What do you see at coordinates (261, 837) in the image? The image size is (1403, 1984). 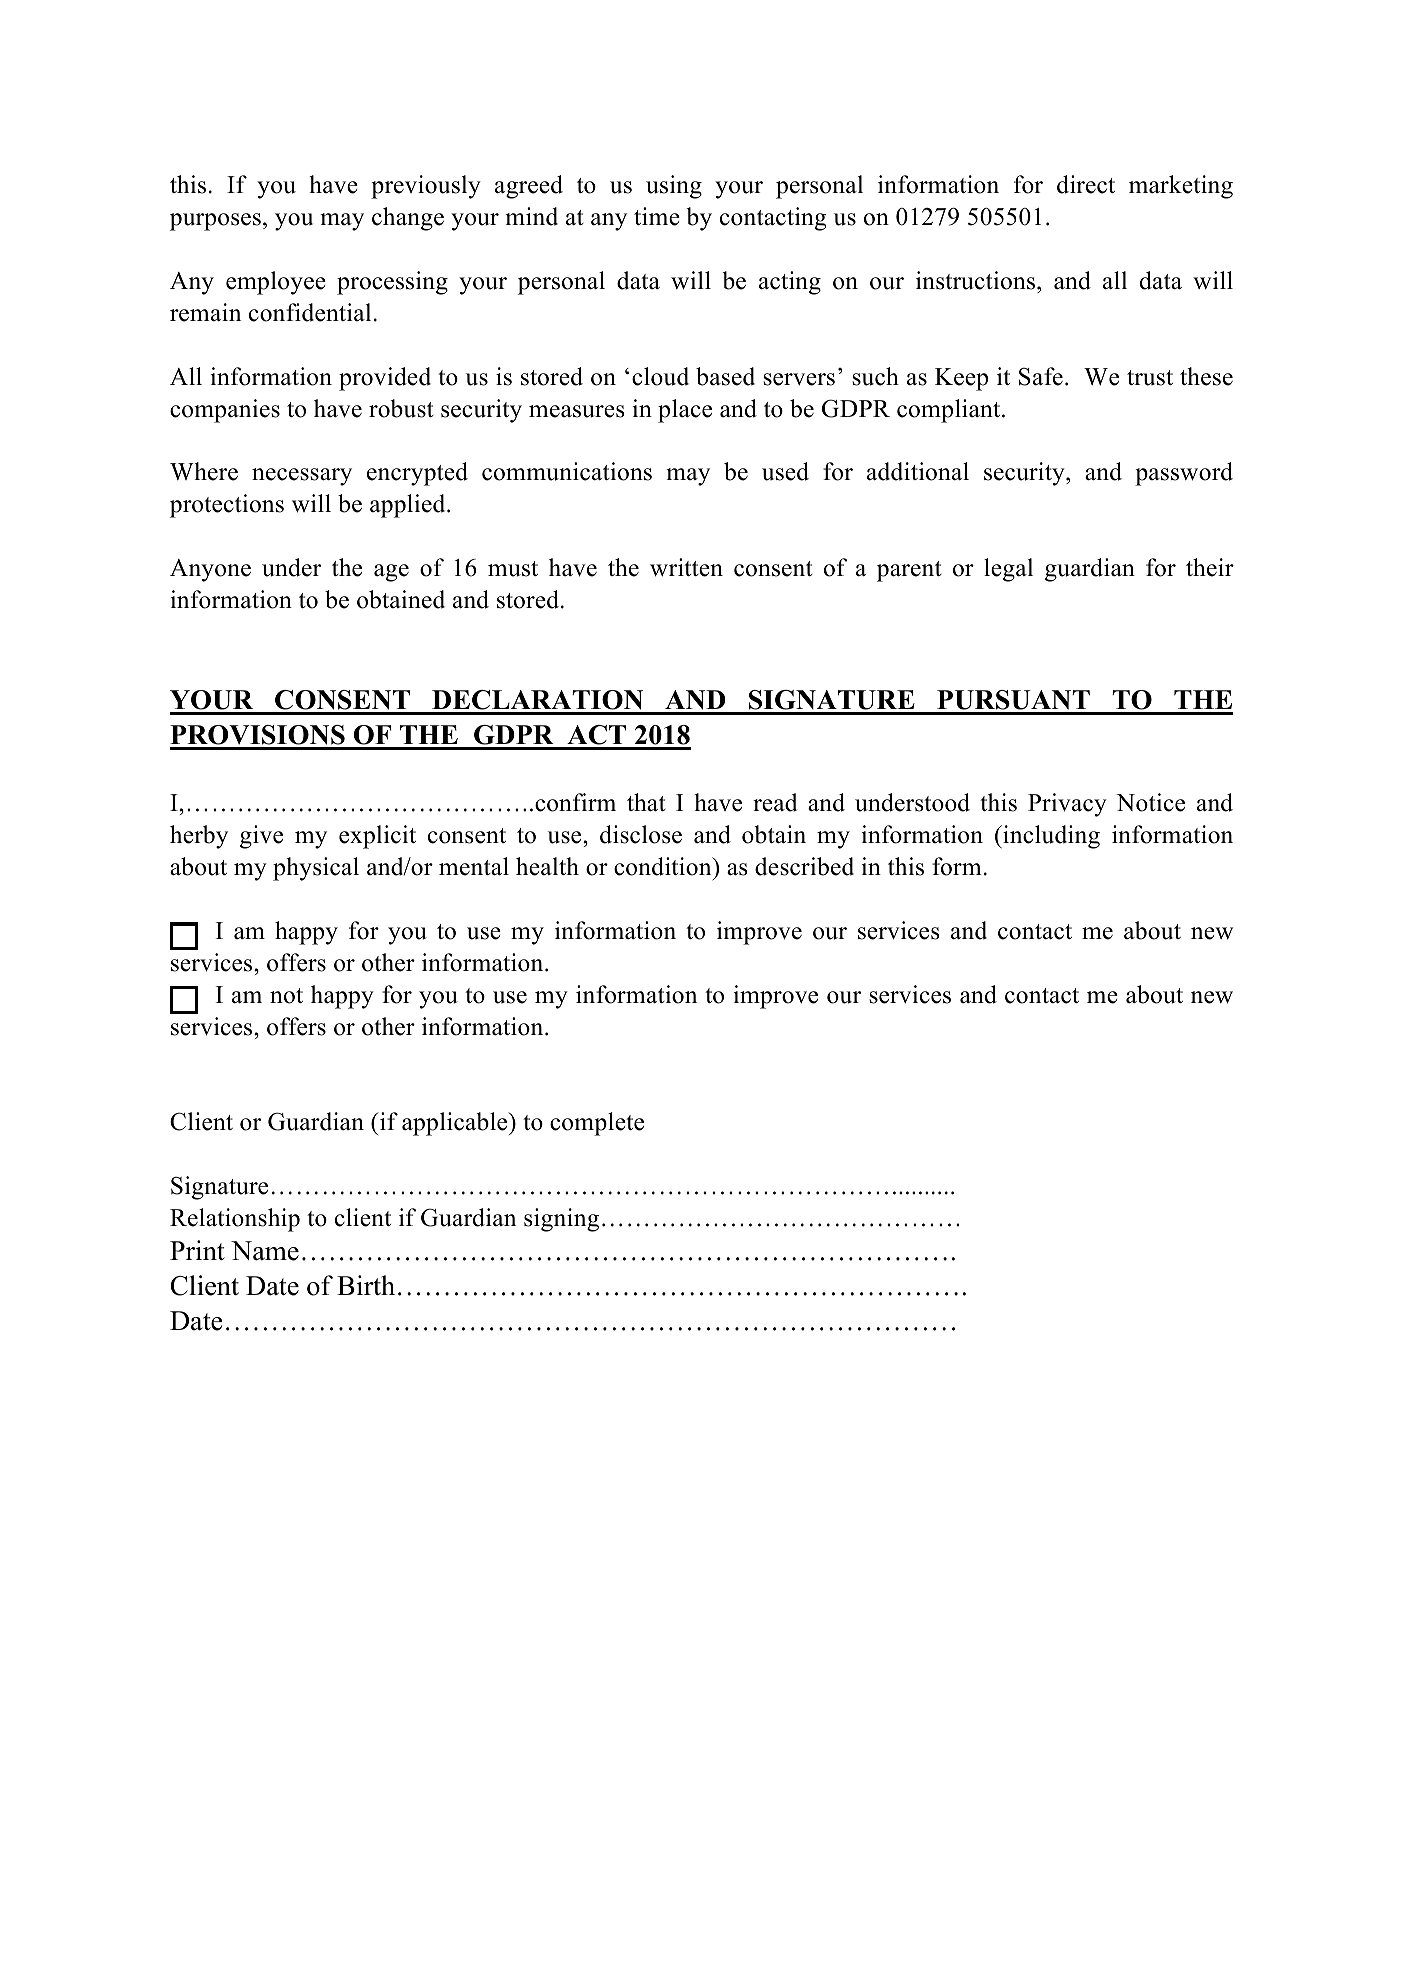 I see `give` at bounding box center [261, 837].
